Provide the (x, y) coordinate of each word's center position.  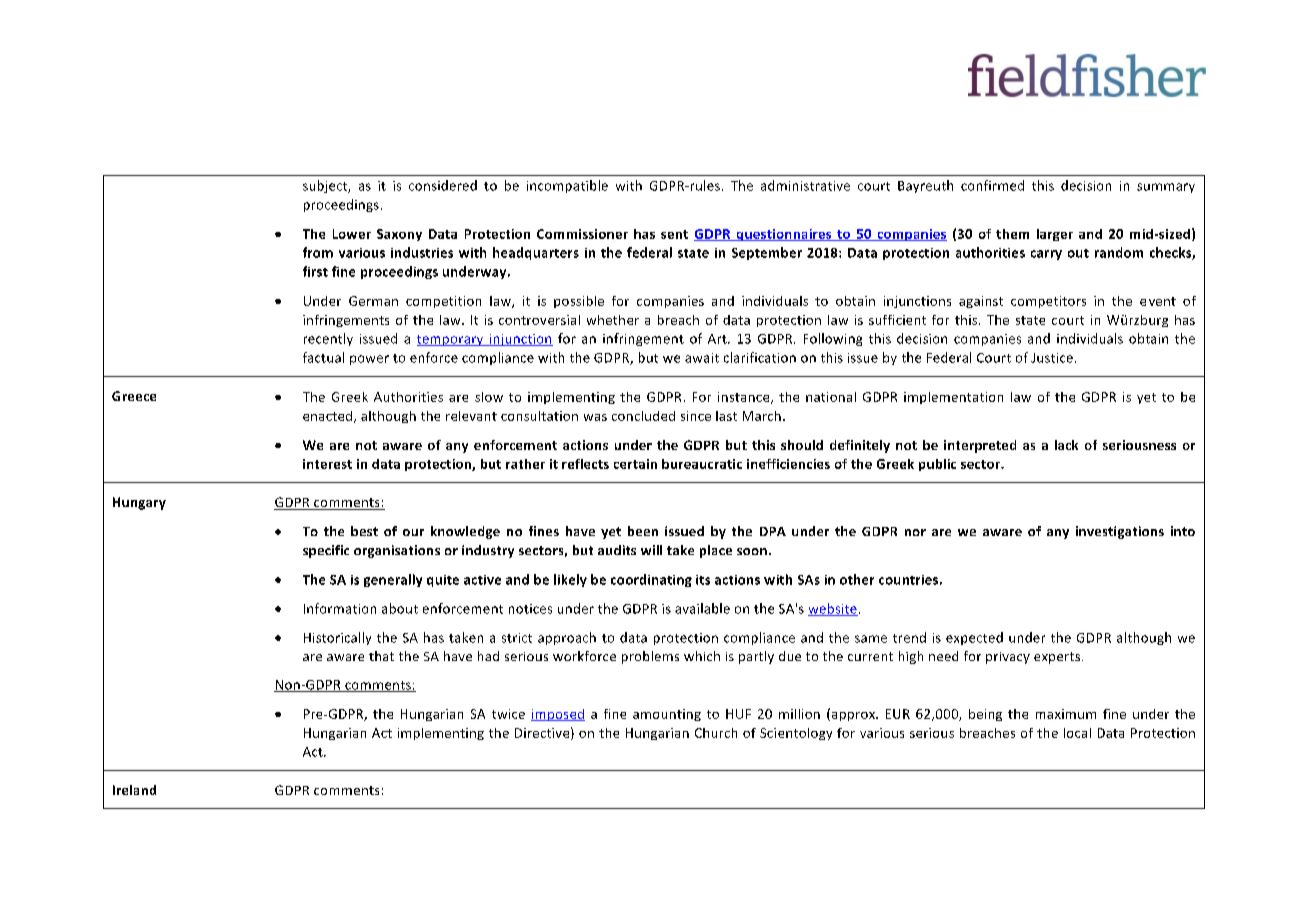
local (1077, 733)
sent (674, 234)
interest (327, 464)
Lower (352, 234)
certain (635, 464)
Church (716, 733)
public (937, 465)
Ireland (134, 790)
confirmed (992, 185)
